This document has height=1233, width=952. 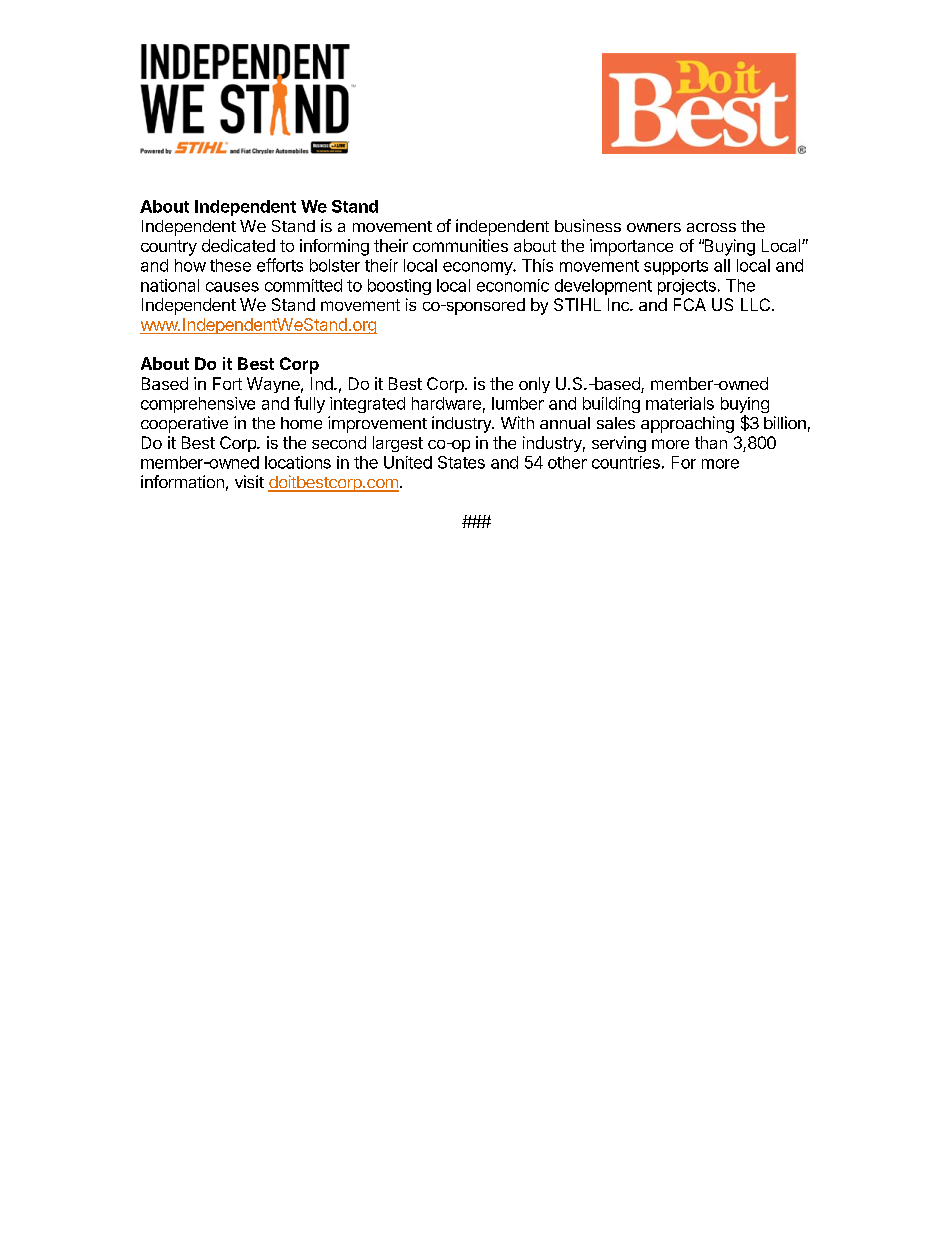 What do you see at coordinates (461, 462) in the document?
I see `States` at bounding box center [461, 462].
